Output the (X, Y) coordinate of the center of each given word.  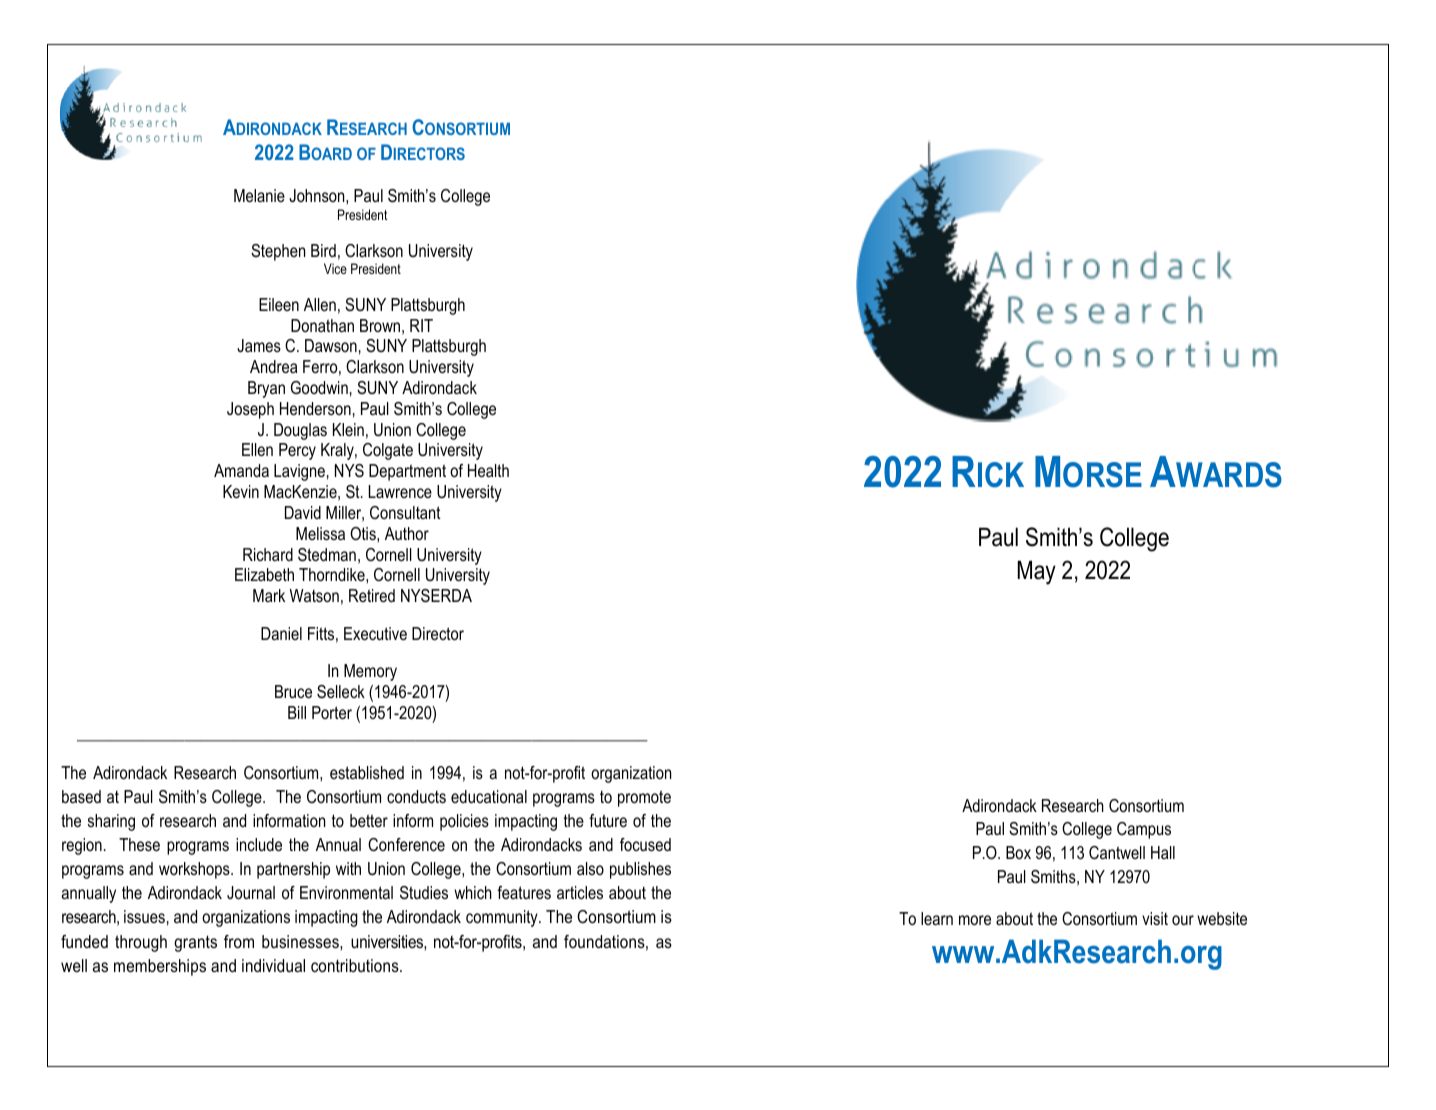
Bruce (293, 691)
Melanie (259, 195)
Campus (1144, 830)
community (503, 918)
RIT (421, 325)
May (1037, 572)
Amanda (241, 470)
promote (644, 798)
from (239, 941)
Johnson (318, 195)
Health (488, 470)
